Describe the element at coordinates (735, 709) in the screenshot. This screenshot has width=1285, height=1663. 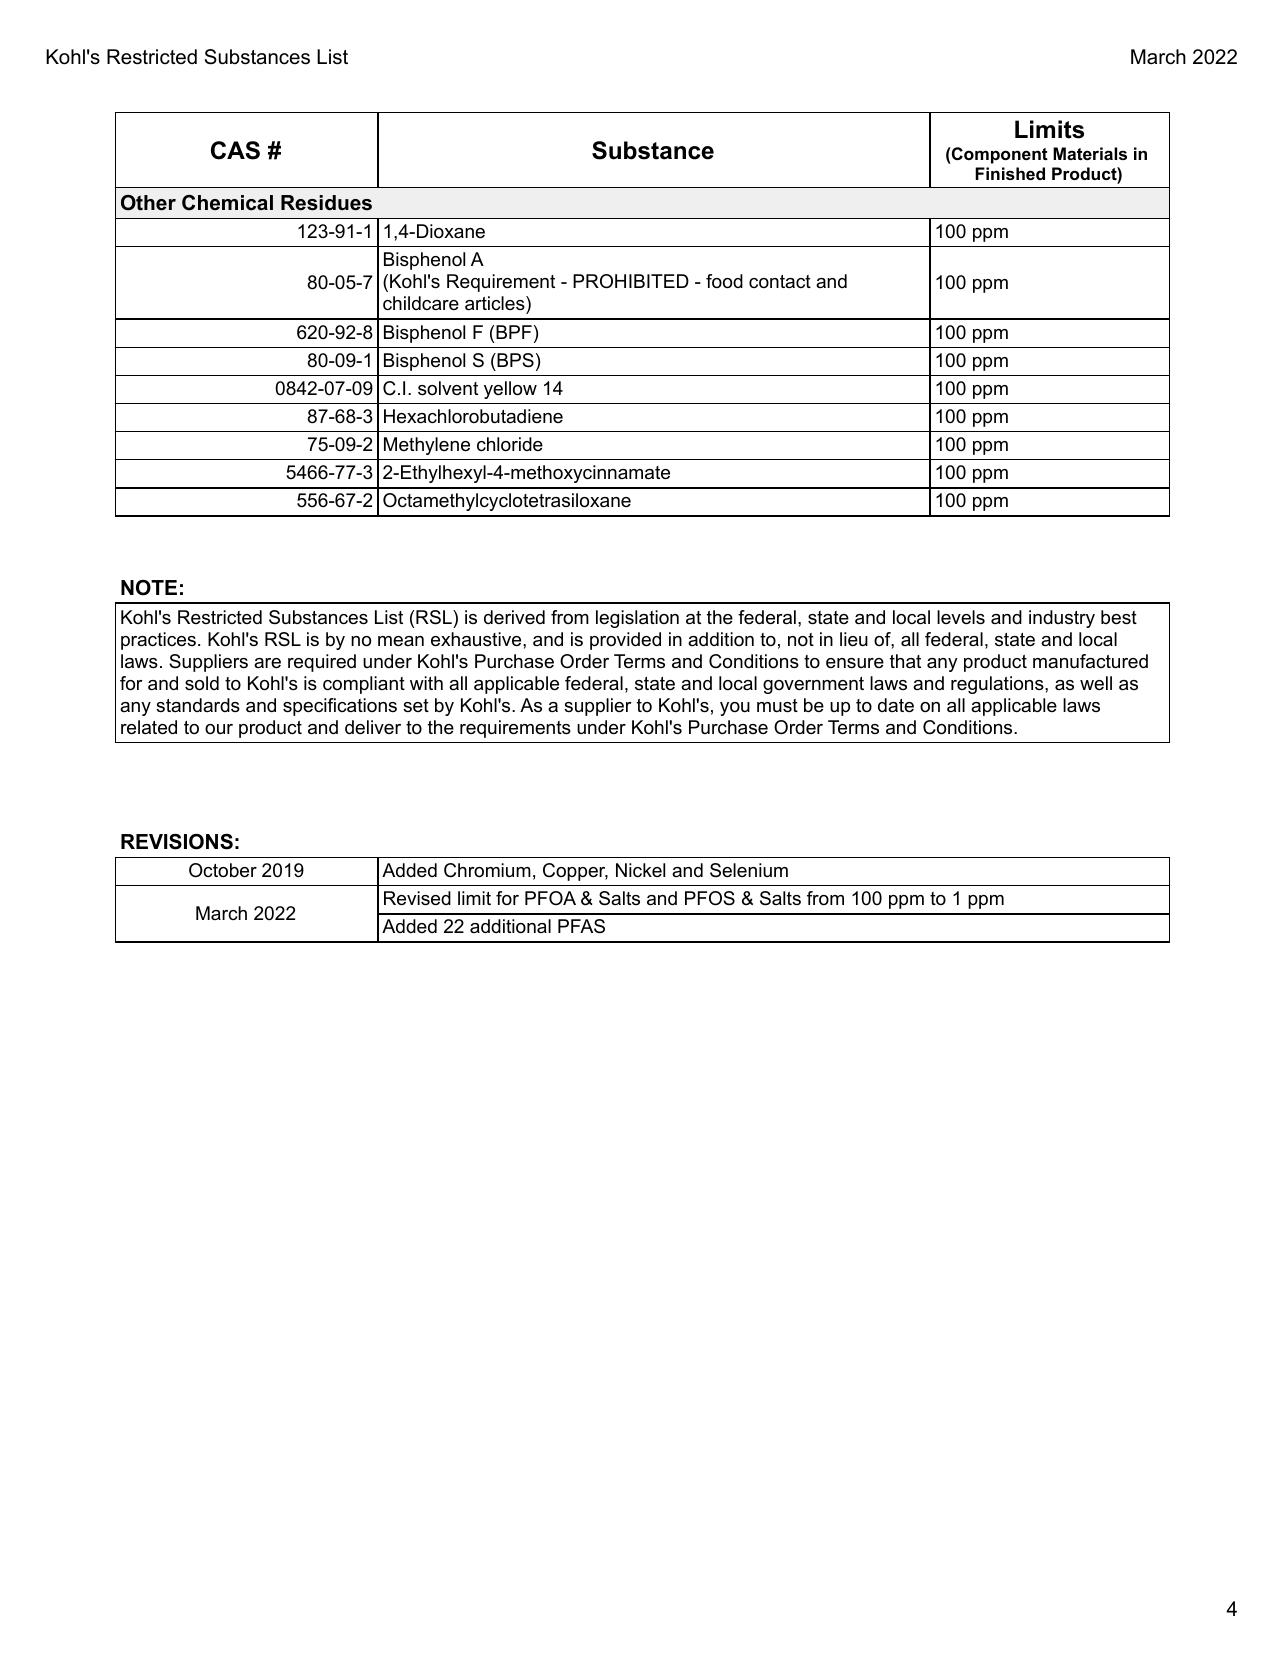
I see `you` at that location.
